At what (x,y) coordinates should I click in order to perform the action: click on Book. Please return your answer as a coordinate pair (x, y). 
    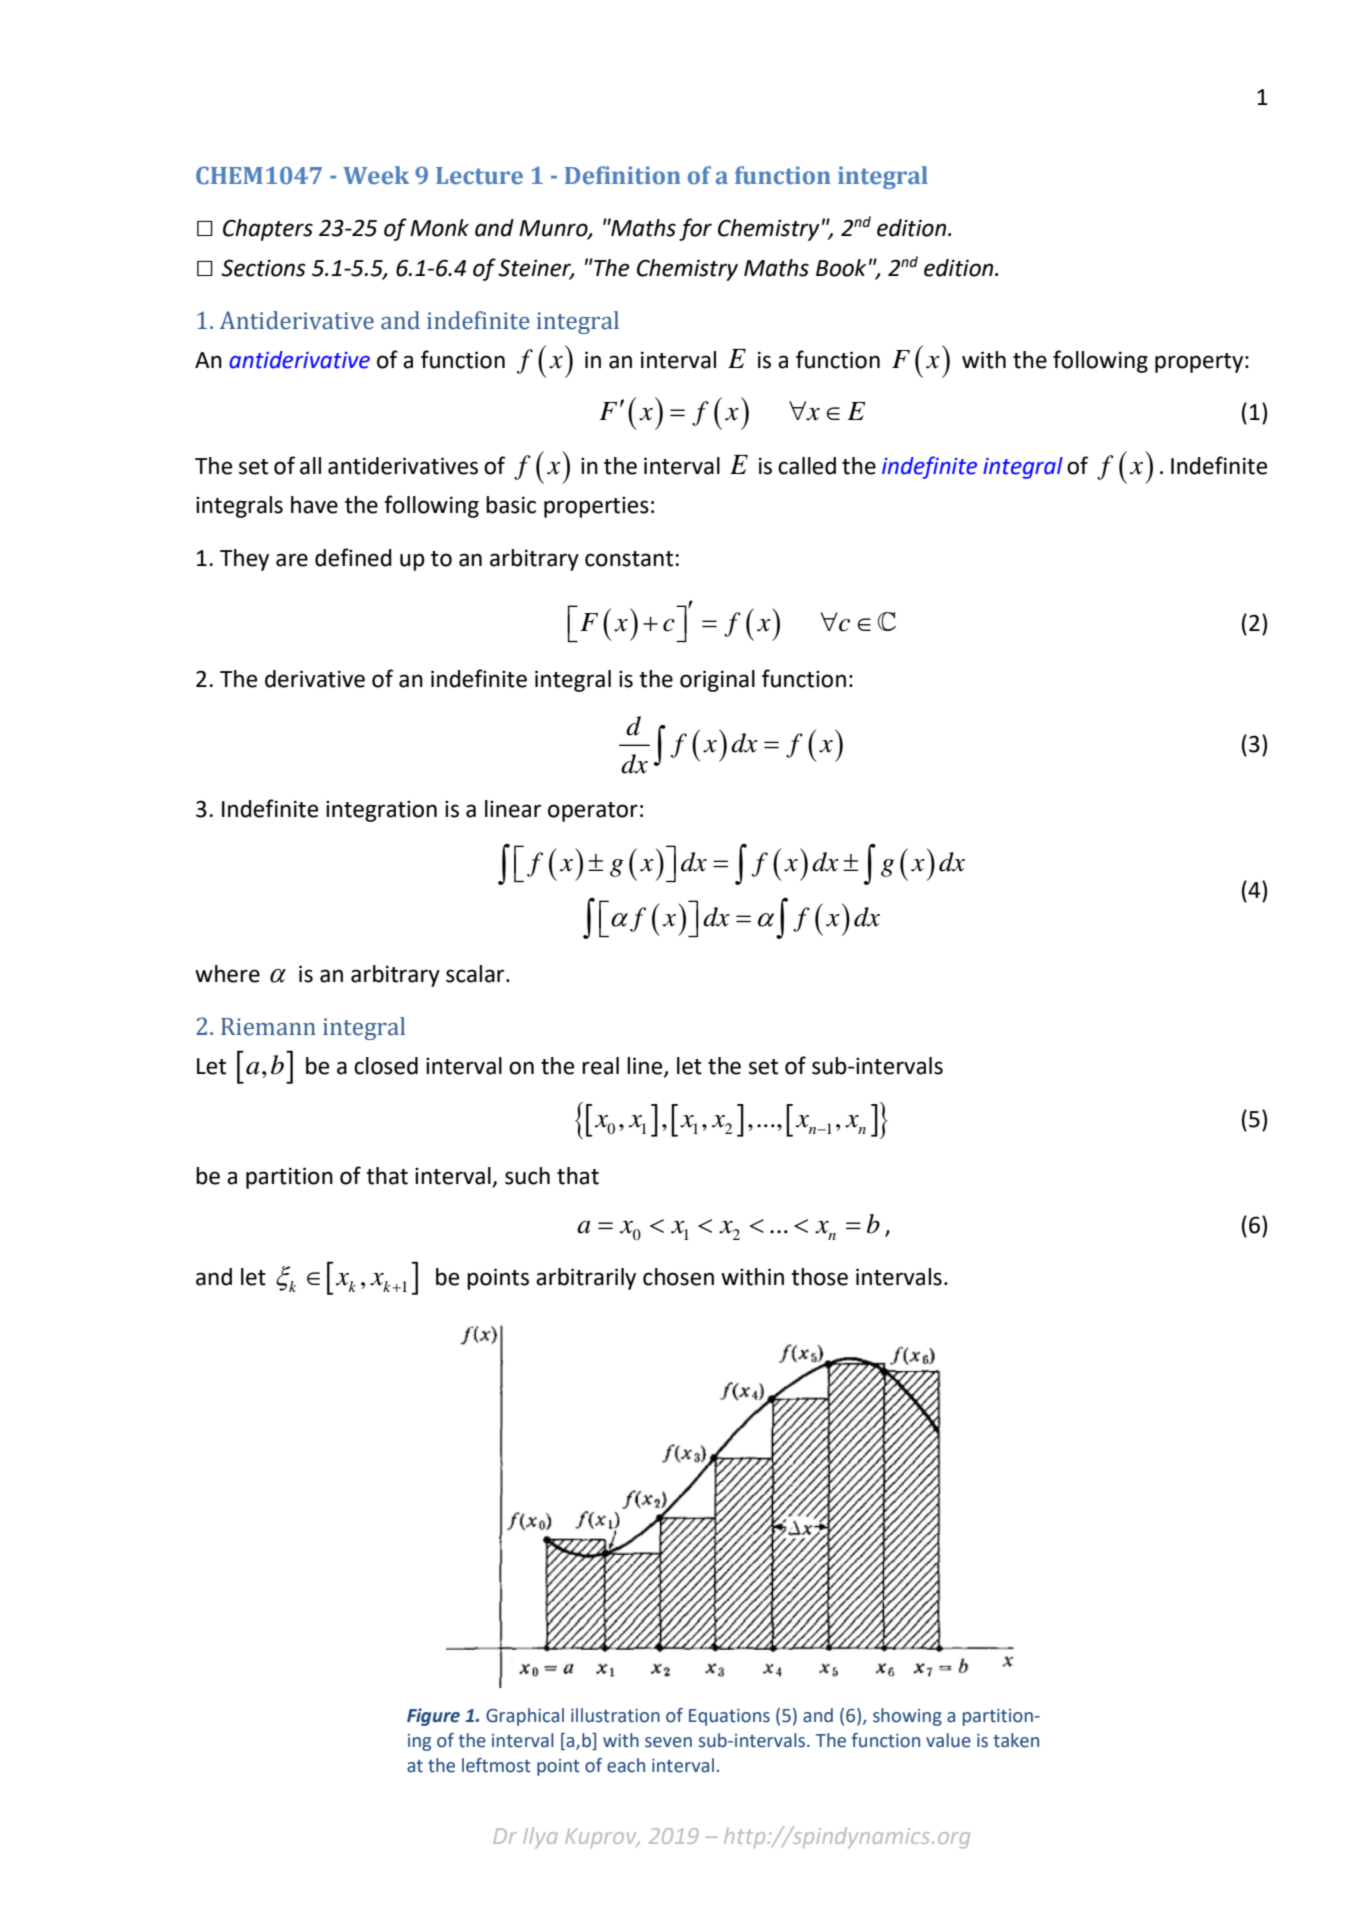
    Looking at the image, I should click on (841, 268).
